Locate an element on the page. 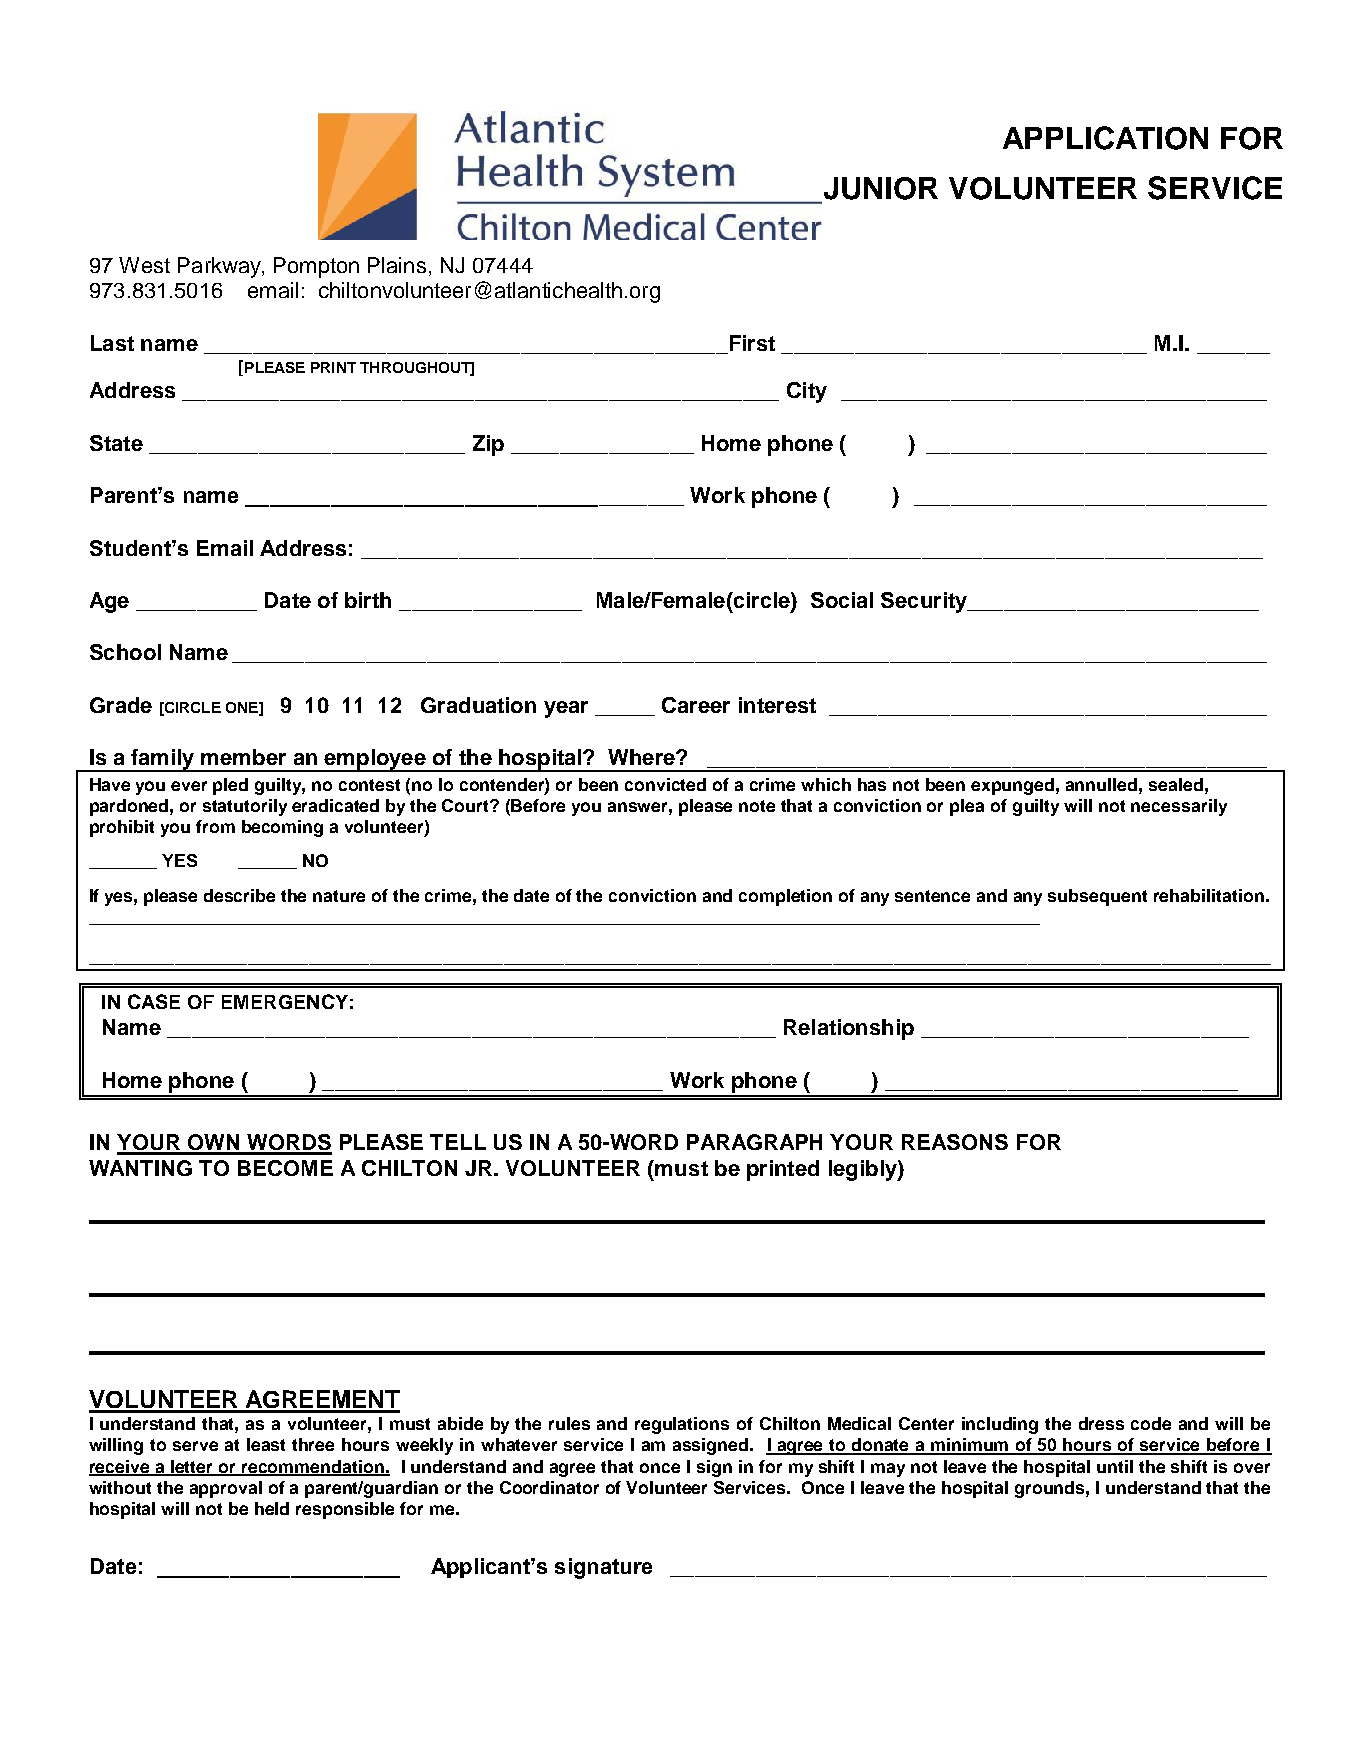 The width and height of the image is (1351, 1749). EMERGENCY is located at coordinates (285, 1001).
